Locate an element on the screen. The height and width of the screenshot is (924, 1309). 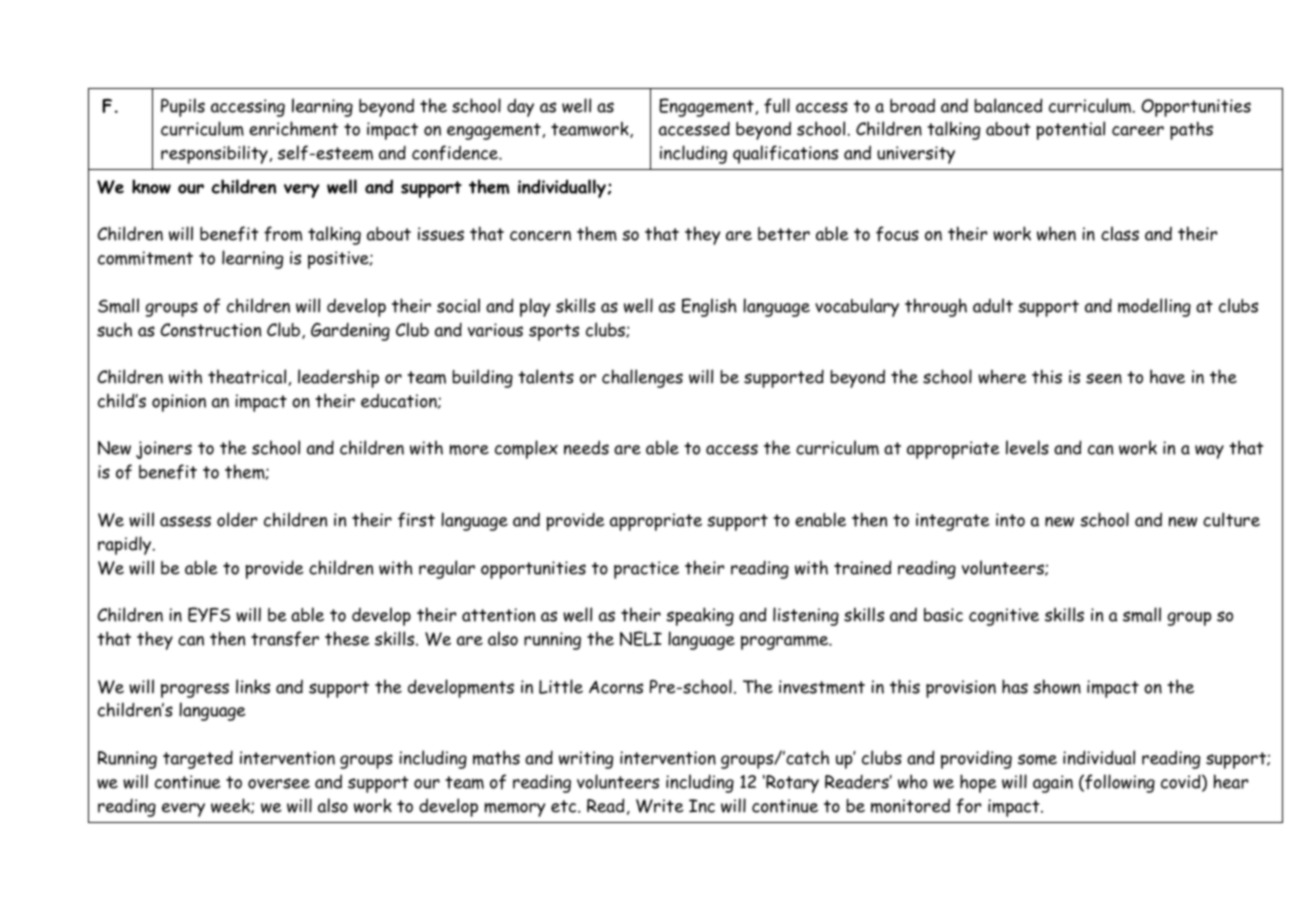
joiners is located at coordinates (164, 450).
